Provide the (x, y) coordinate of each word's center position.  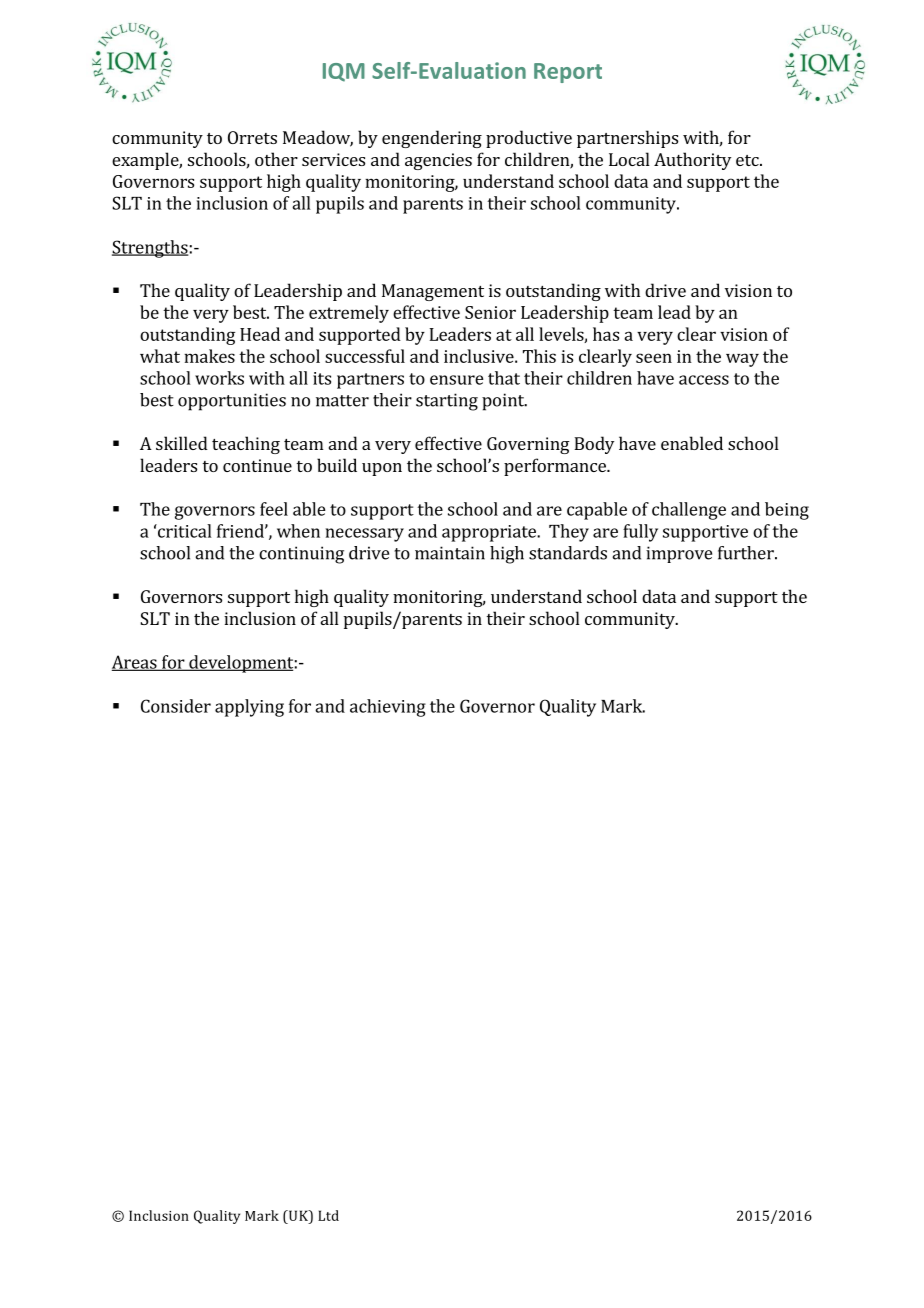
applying (249, 708)
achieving (388, 708)
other (276, 159)
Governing (528, 445)
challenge (689, 511)
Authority (692, 161)
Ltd (328, 1215)
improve (679, 554)
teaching (246, 445)
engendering (432, 139)
